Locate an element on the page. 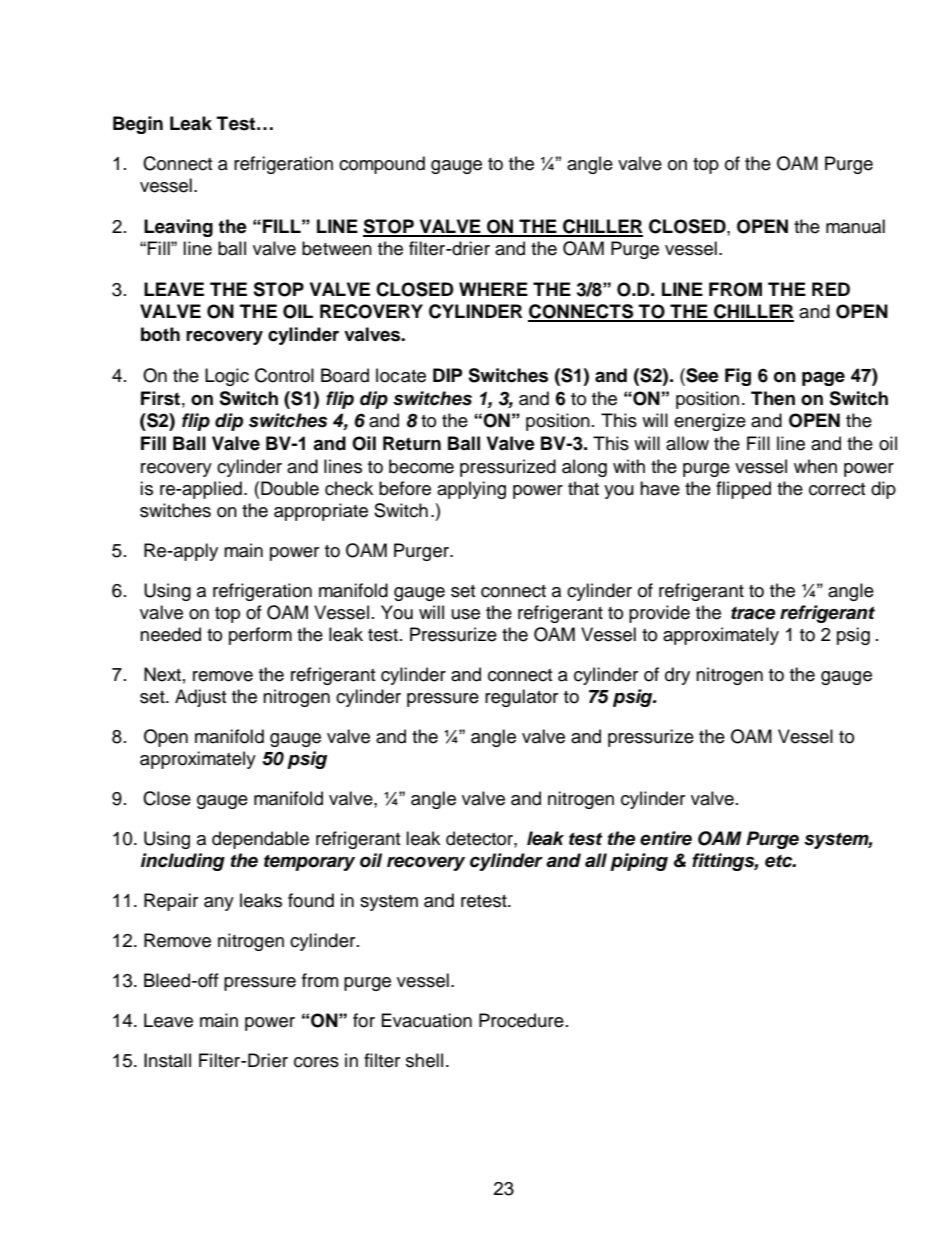 This image has height=1233, width=952. piping is located at coordinates (639, 862).
